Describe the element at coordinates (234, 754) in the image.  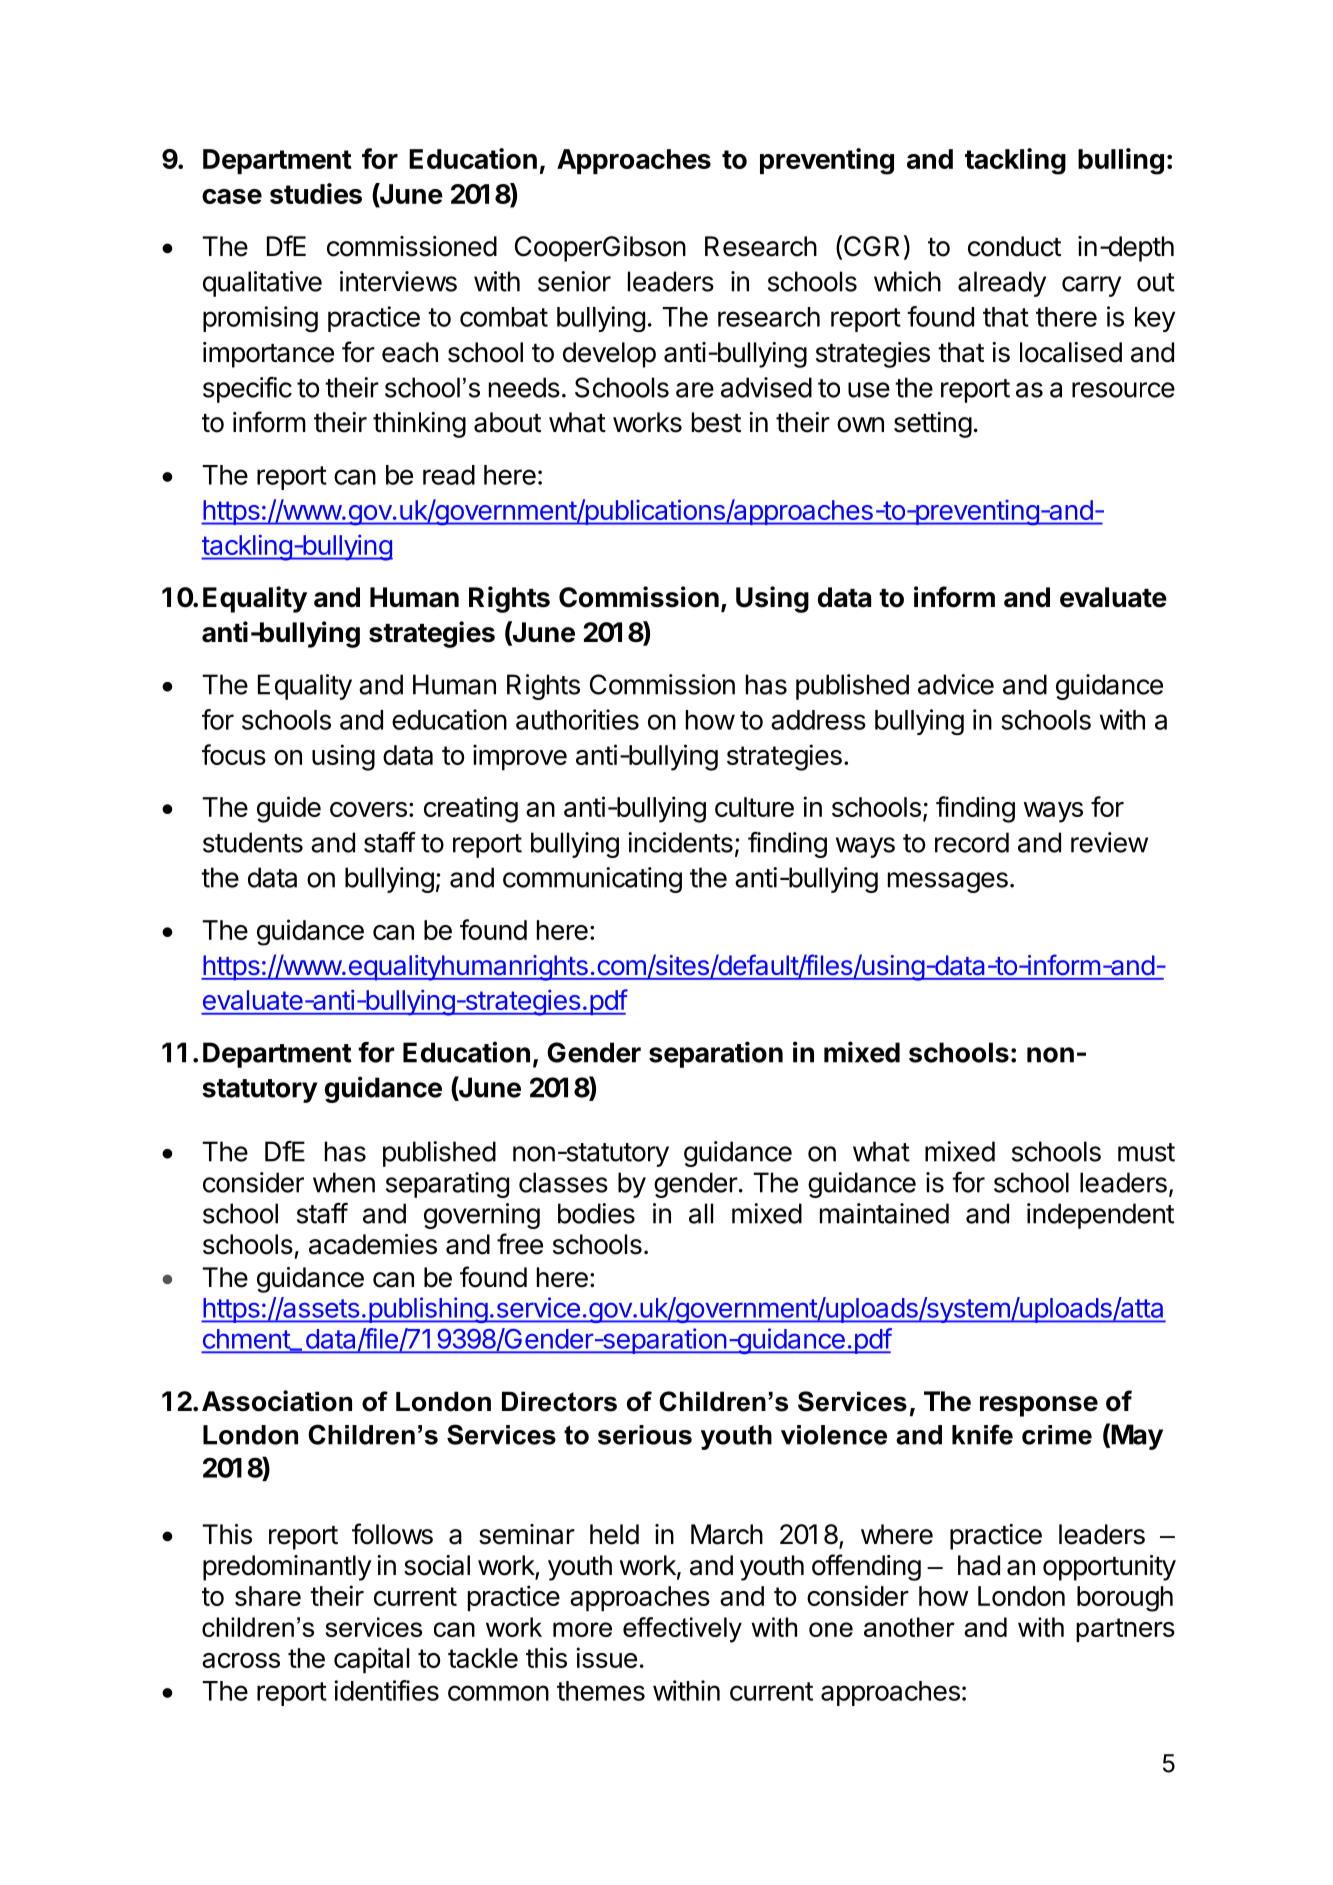
I see `focus` at that location.
